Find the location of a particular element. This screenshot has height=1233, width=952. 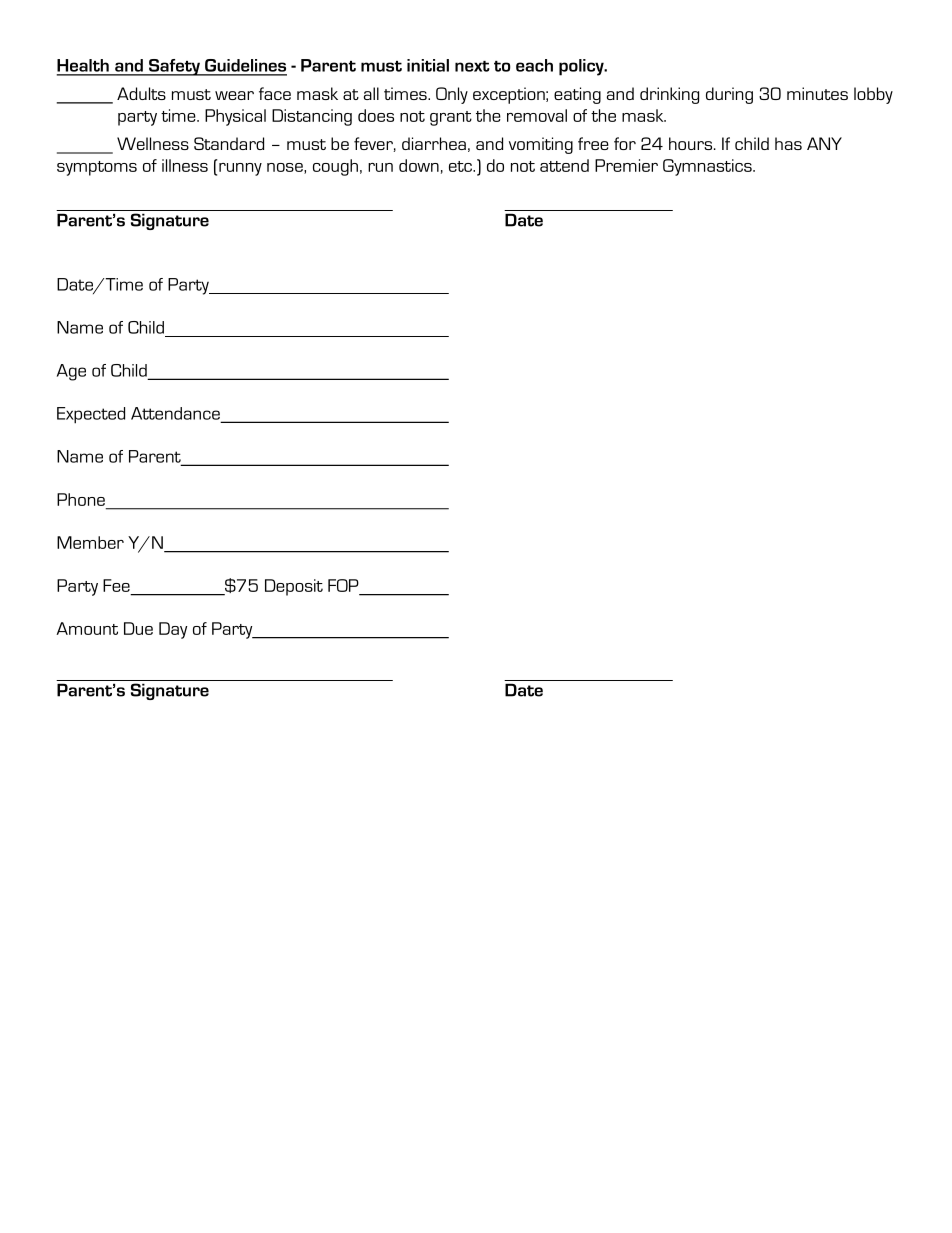

Gymnastics is located at coordinates (708, 167).
